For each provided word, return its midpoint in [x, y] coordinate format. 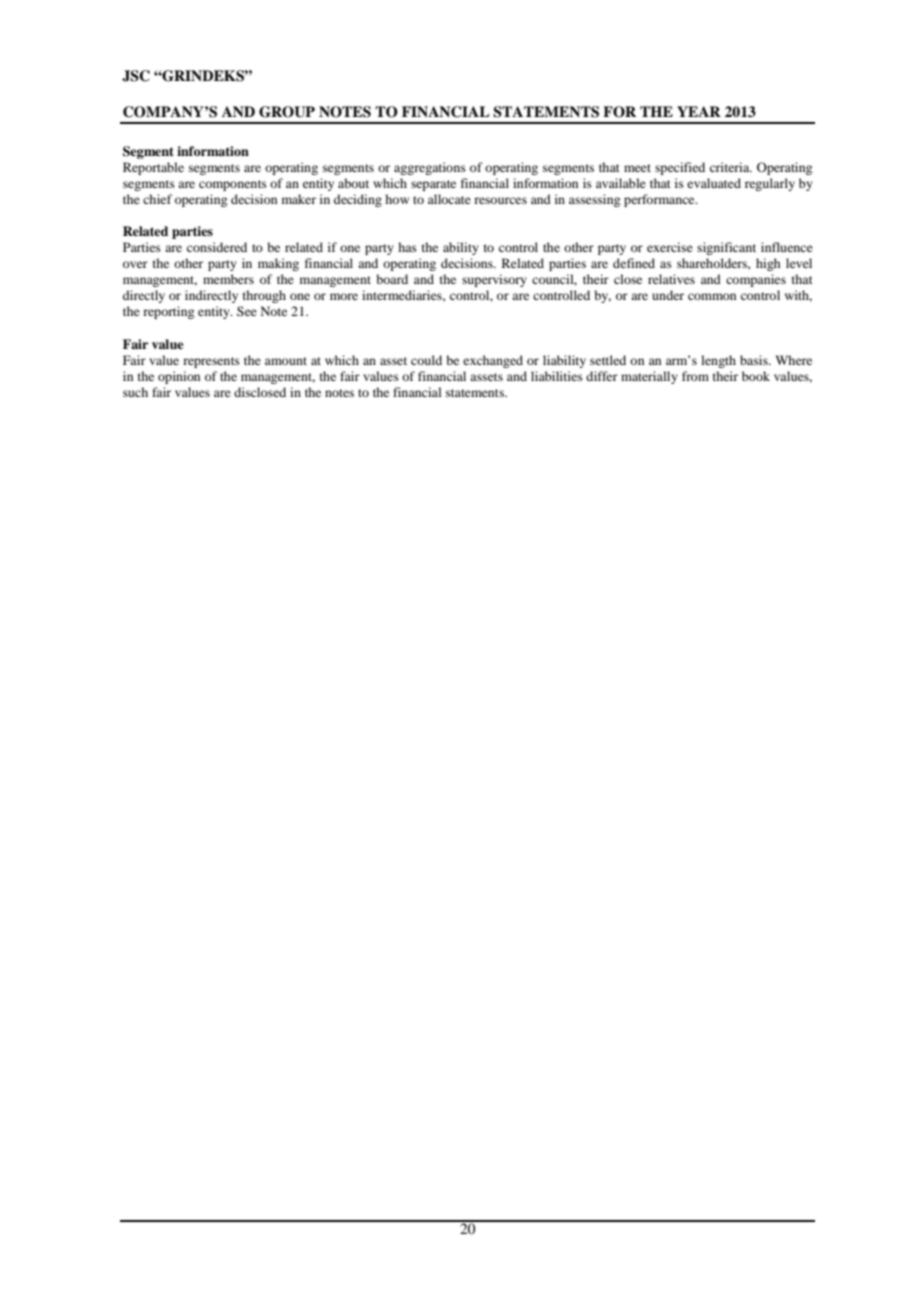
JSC [136, 76]
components [233, 185]
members [228, 279]
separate [433, 185]
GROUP [287, 112]
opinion [179, 377]
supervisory [494, 280]
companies [756, 280]
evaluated [714, 183]
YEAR [699, 111]
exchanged [493, 361]
